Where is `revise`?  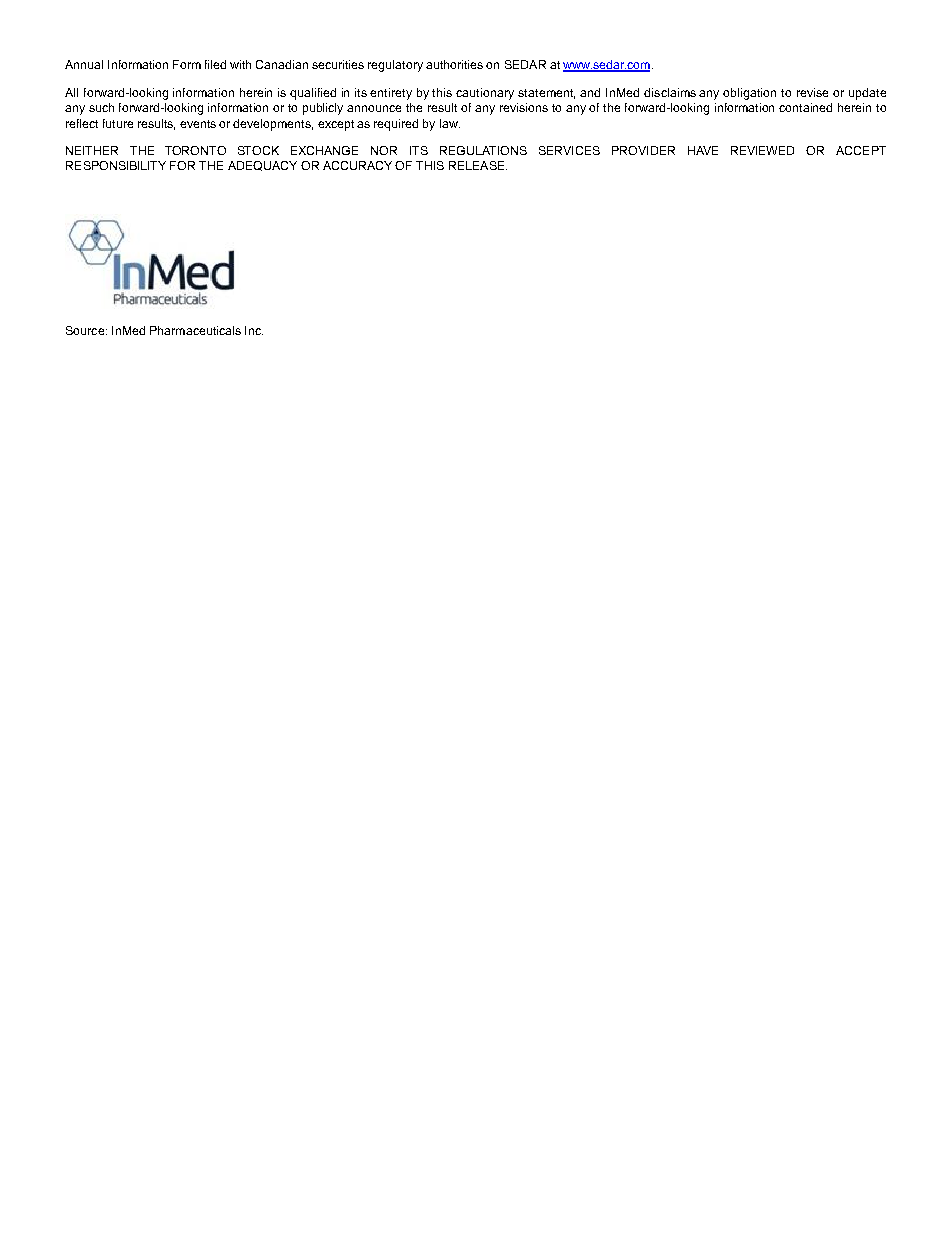
revise is located at coordinates (812, 92).
